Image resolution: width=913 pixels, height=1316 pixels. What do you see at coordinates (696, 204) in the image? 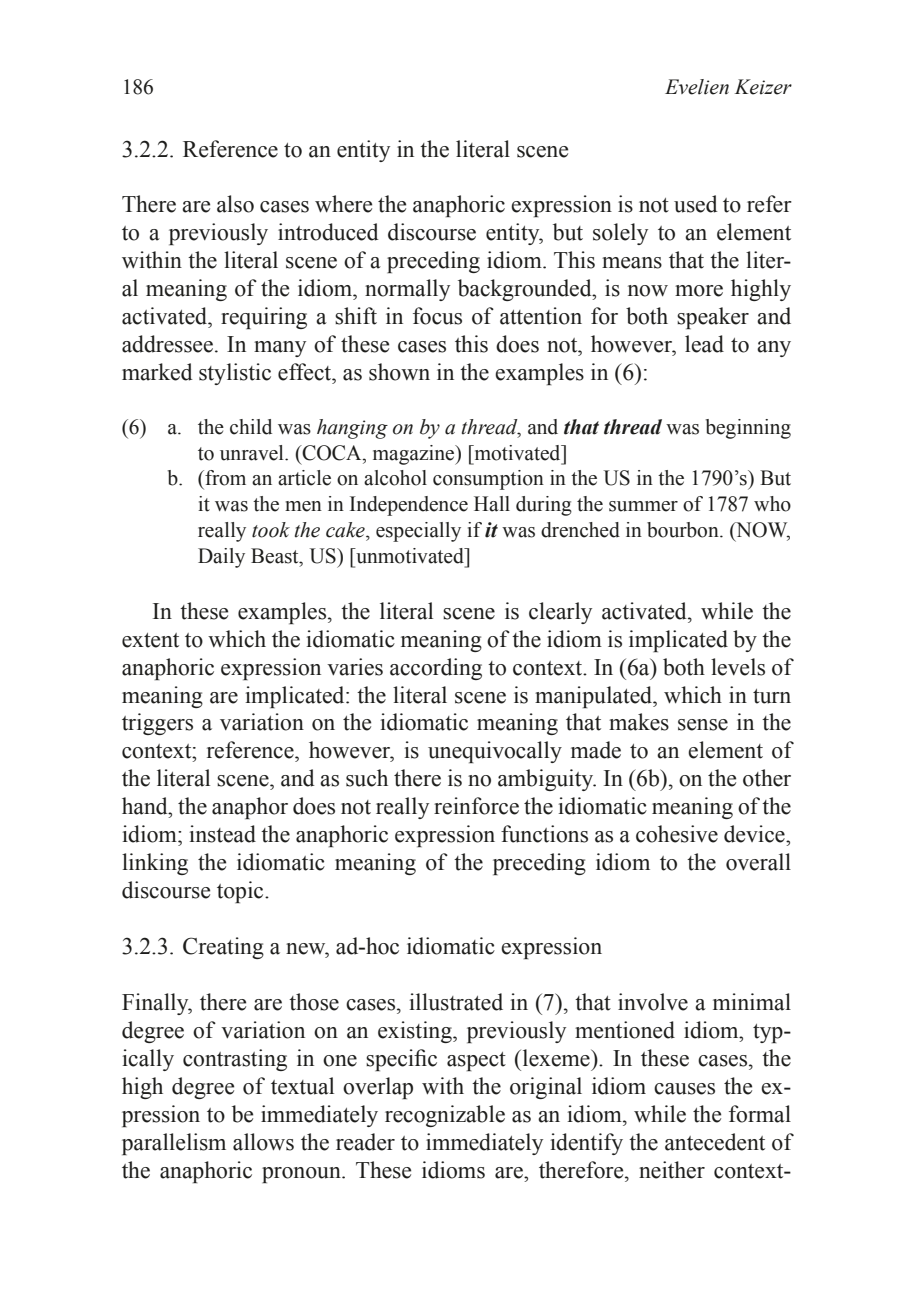
I see `used` at bounding box center [696, 204].
